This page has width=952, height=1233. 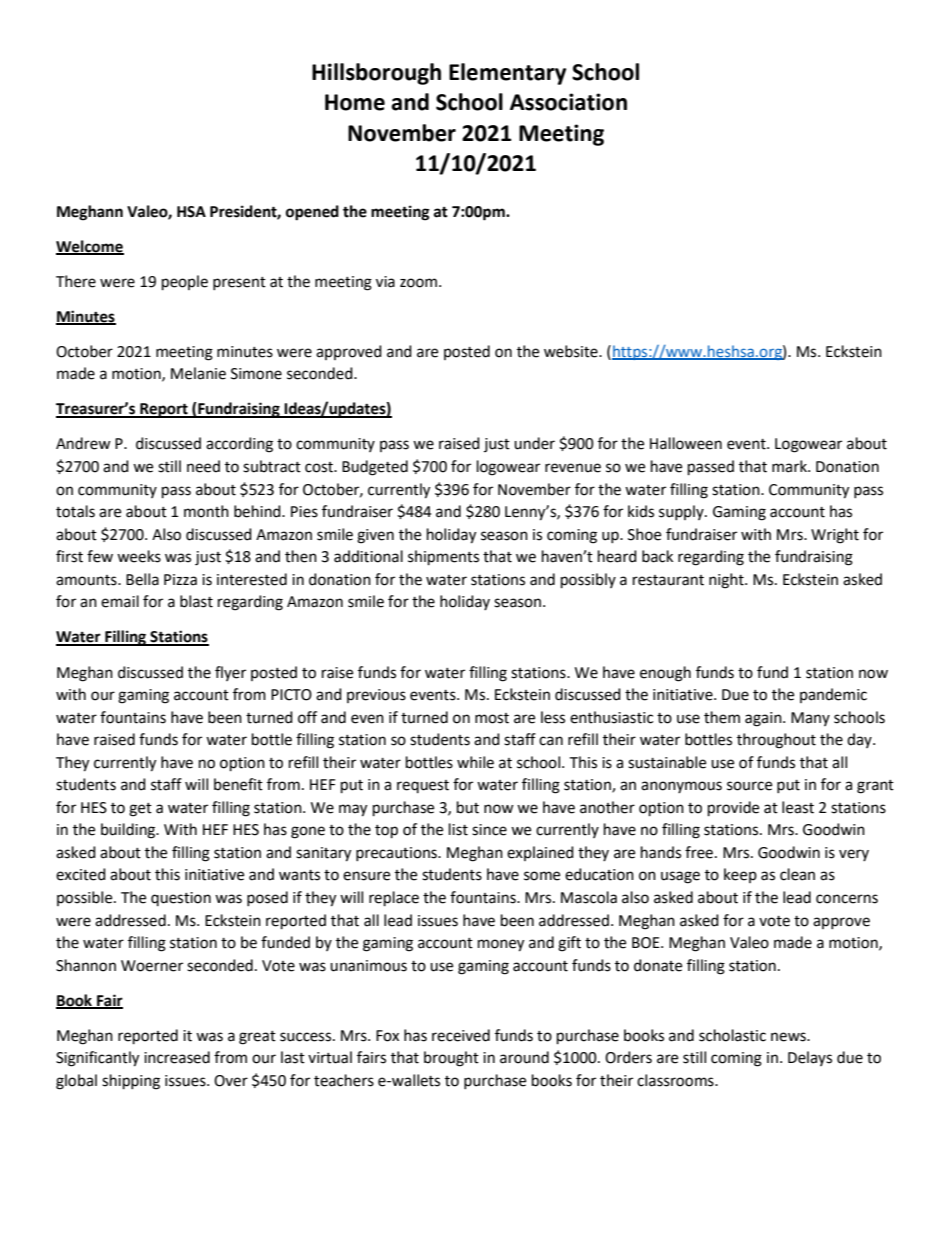 I want to click on mark, so click(x=790, y=466).
